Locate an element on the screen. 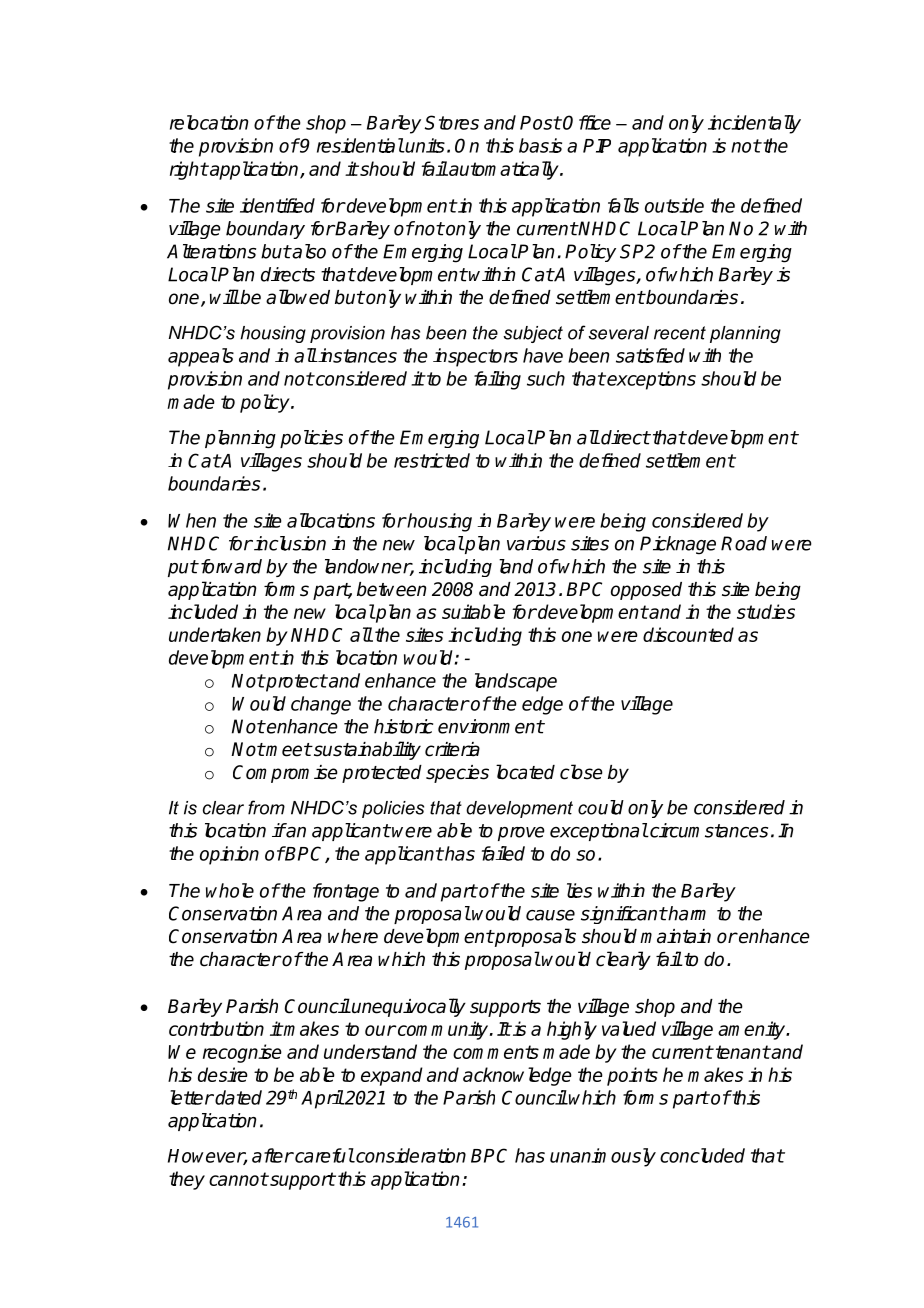  from is located at coordinates (266, 807).
